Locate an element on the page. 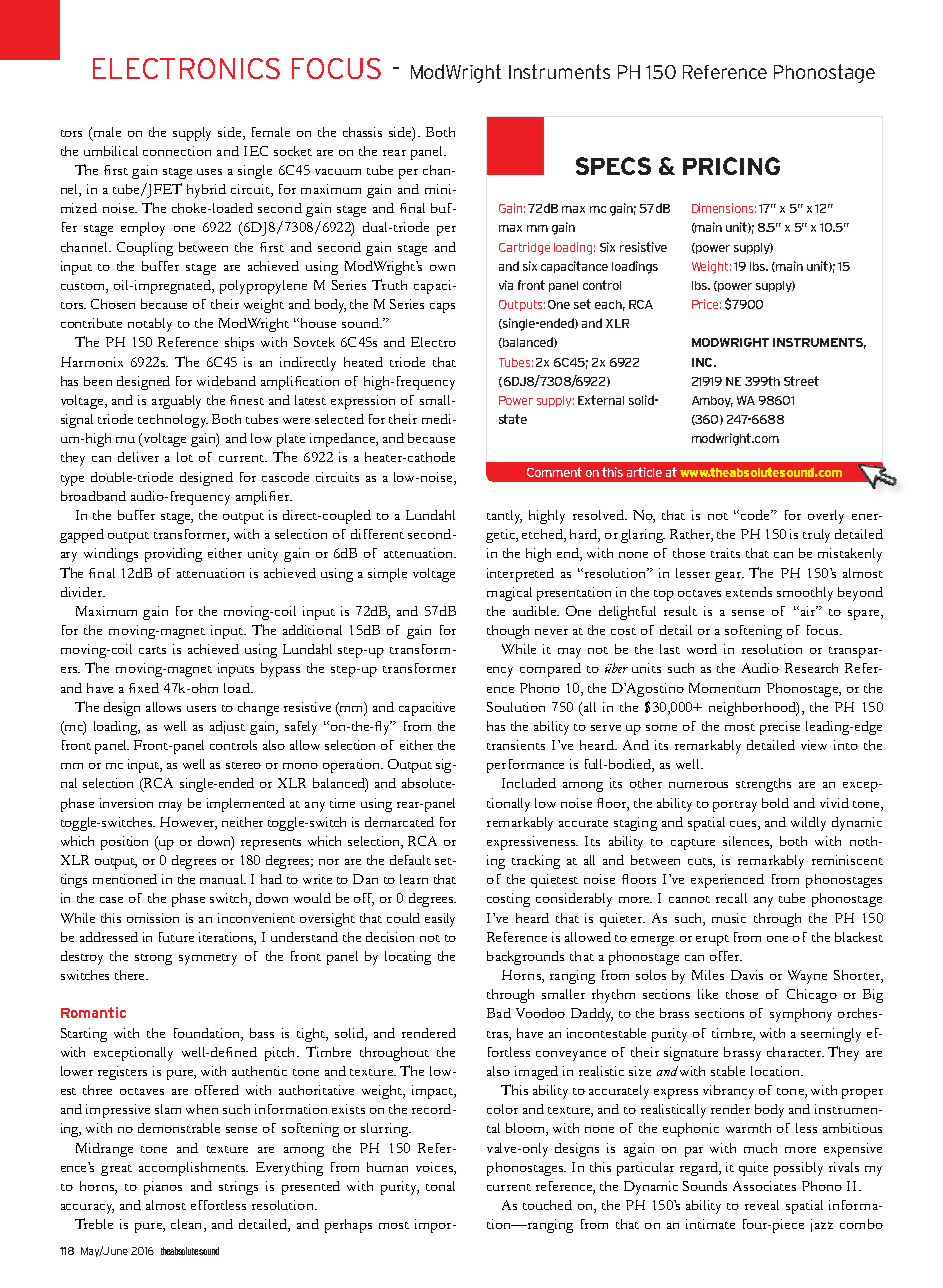  Comment is located at coordinates (554, 472).
